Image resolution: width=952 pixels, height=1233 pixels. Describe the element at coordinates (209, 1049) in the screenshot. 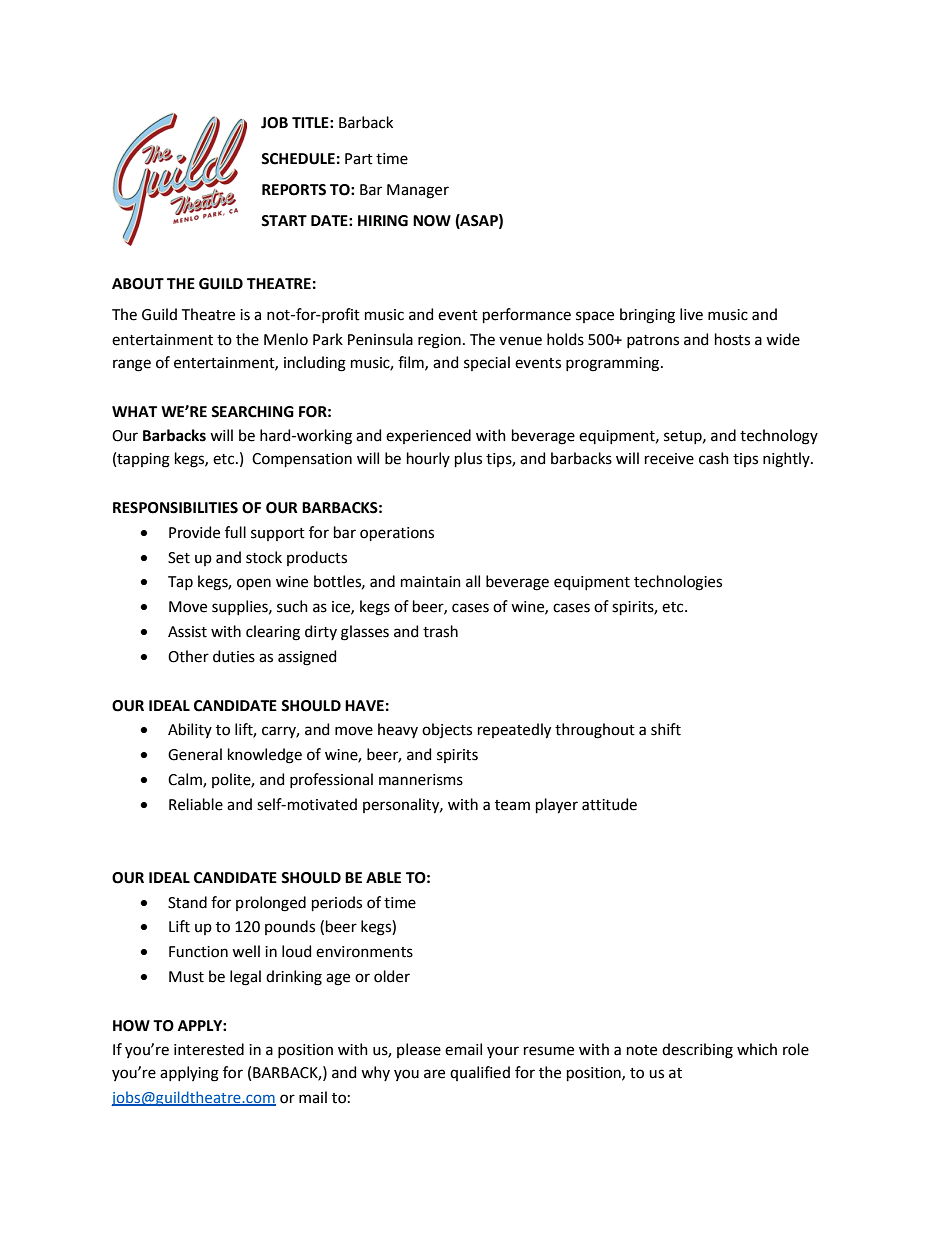

I see `interested` at that location.
